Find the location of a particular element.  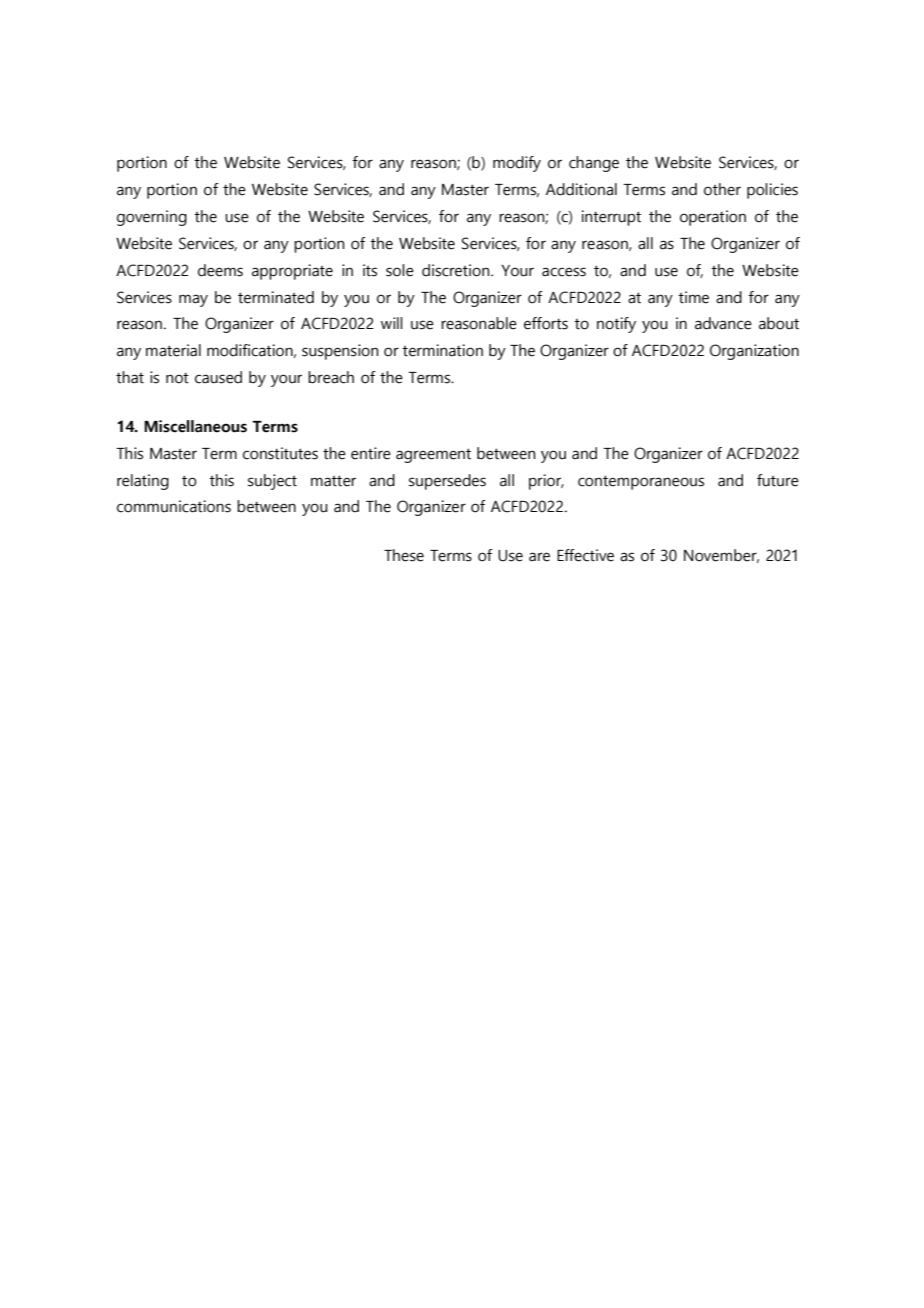

deems is located at coordinates (220, 270).
